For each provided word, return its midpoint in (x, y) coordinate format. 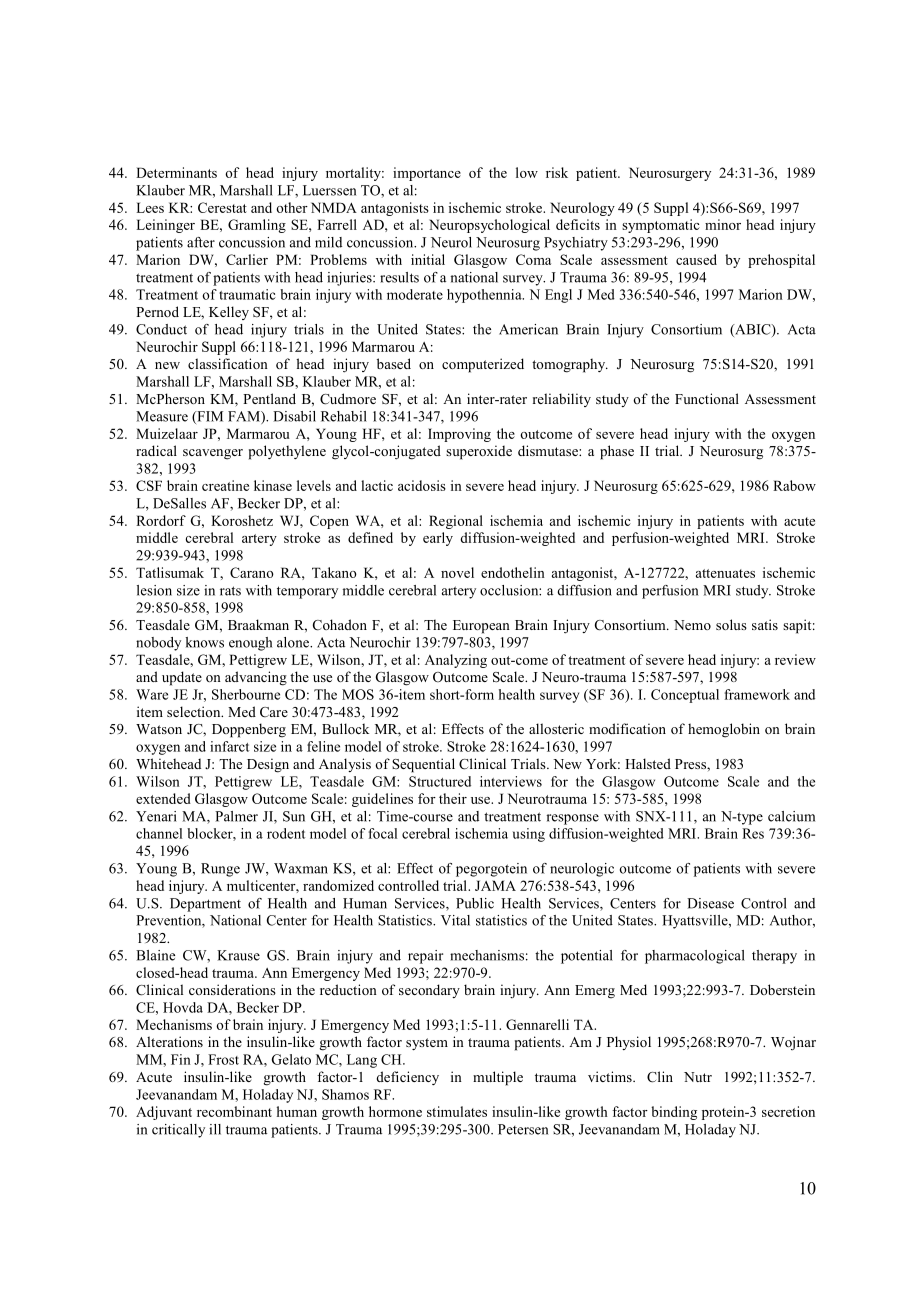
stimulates (457, 1111)
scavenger (213, 454)
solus (731, 624)
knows (205, 642)
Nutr (698, 1077)
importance (427, 174)
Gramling (257, 226)
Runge (220, 870)
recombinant (234, 1111)
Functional (707, 398)
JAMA (495, 885)
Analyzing (456, 661)
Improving (459, 435)
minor (723, 224)
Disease (710, 903)
